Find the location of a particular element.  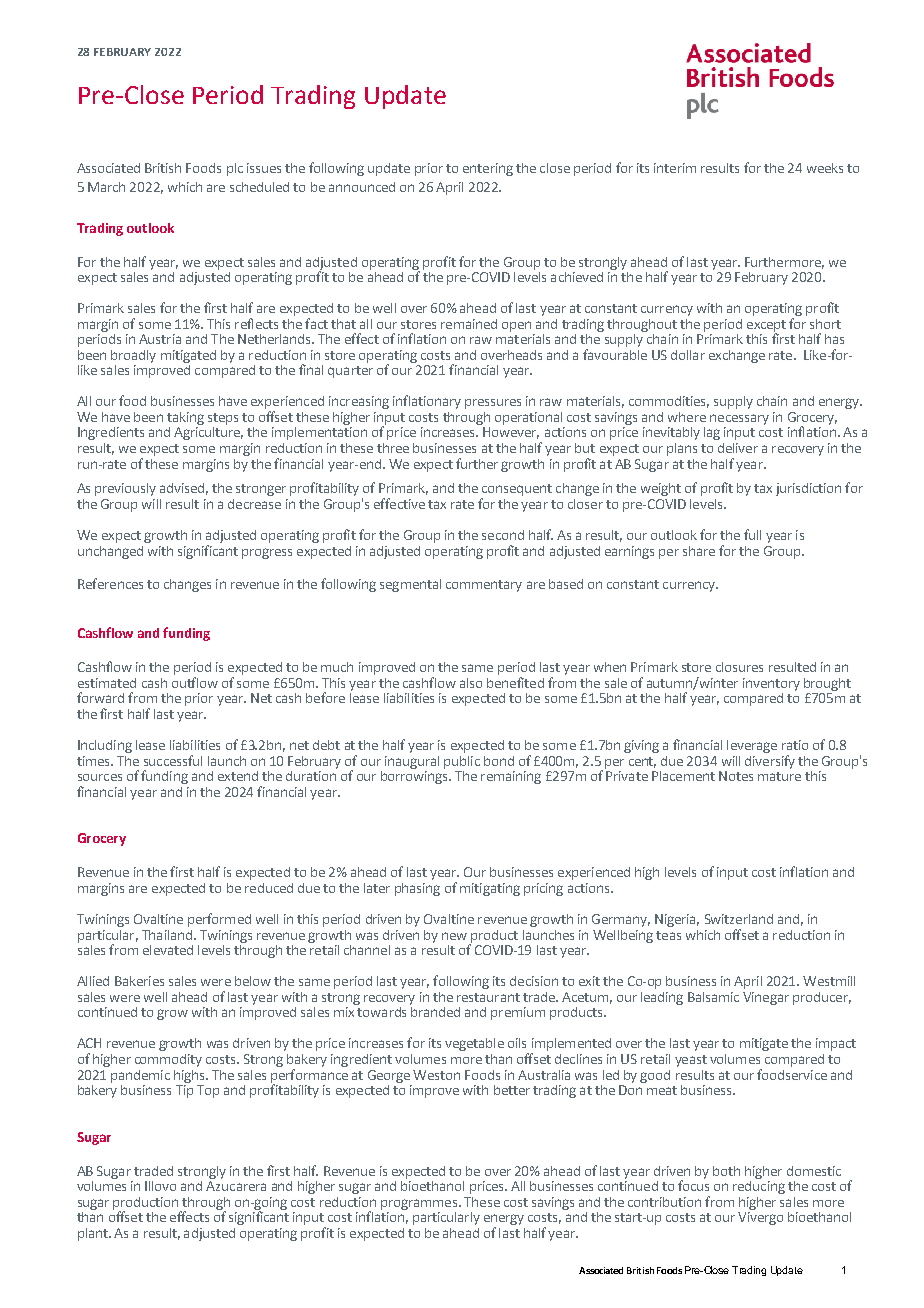

plc is located at coordinates (235, 169).
